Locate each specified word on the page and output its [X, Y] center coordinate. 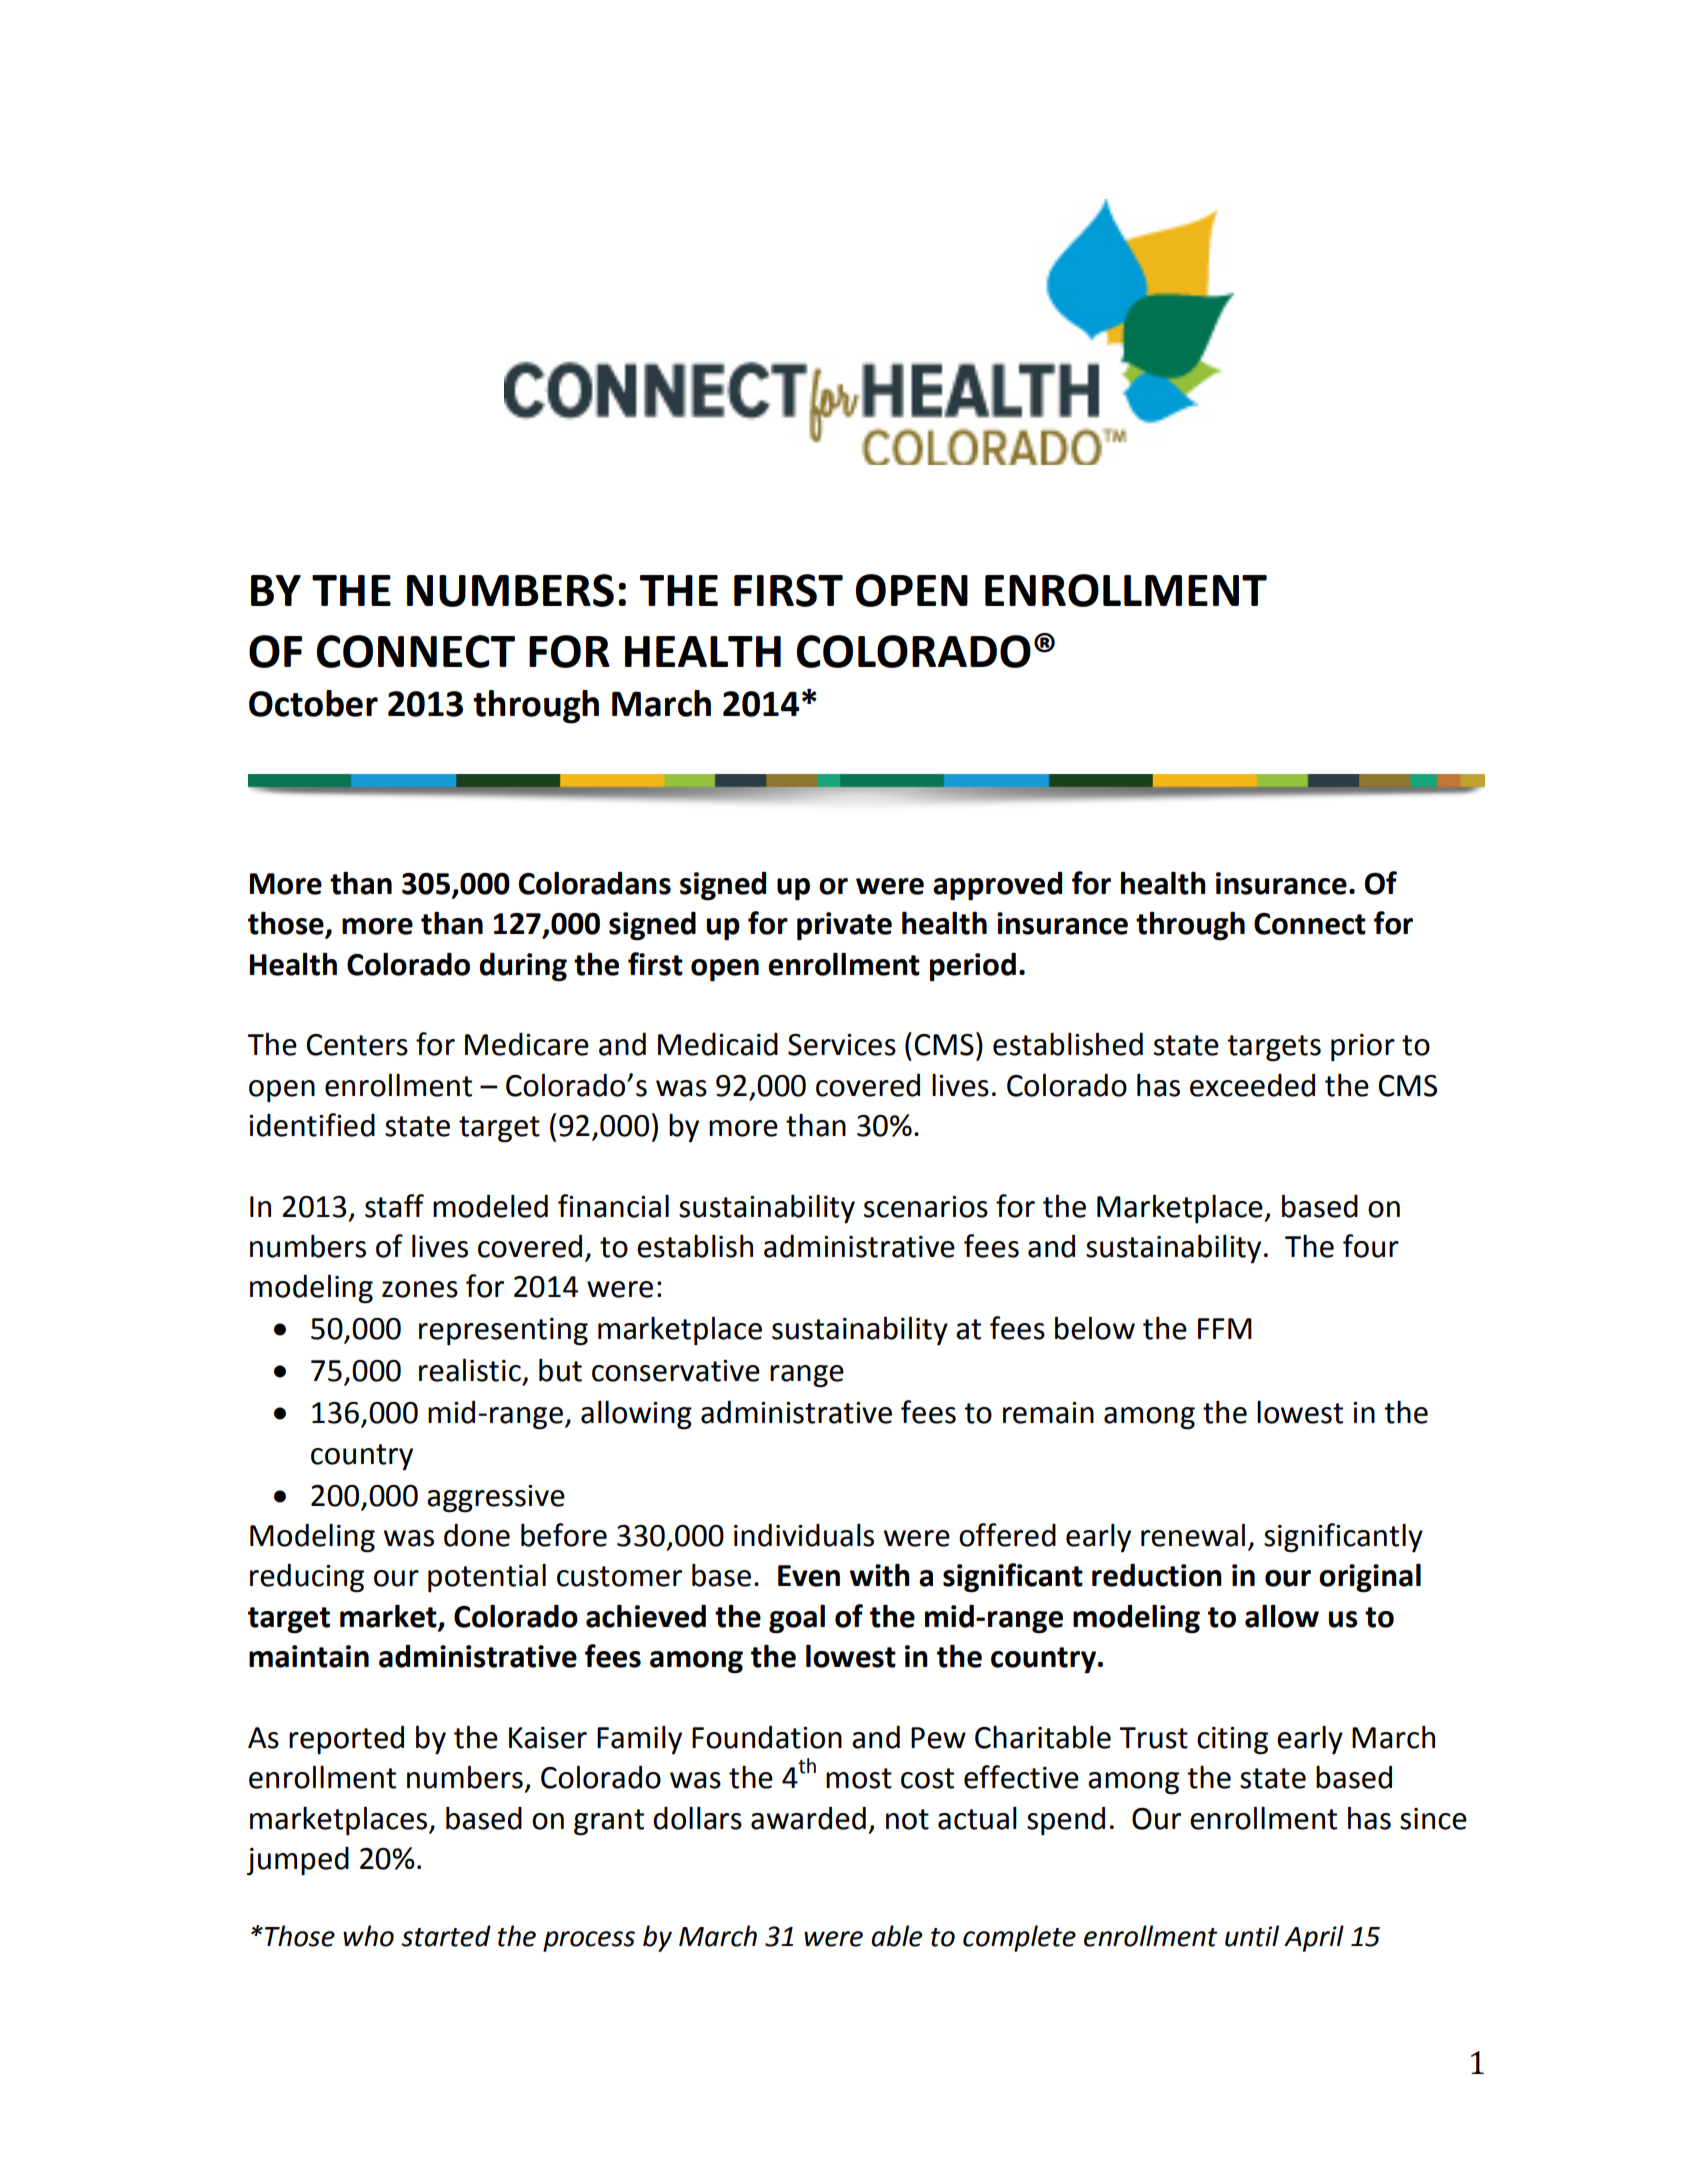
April [1314, 1938]
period [973, 967]
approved [997, 886]
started [446, 1936]
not [907, 1819]
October [313, 703]
